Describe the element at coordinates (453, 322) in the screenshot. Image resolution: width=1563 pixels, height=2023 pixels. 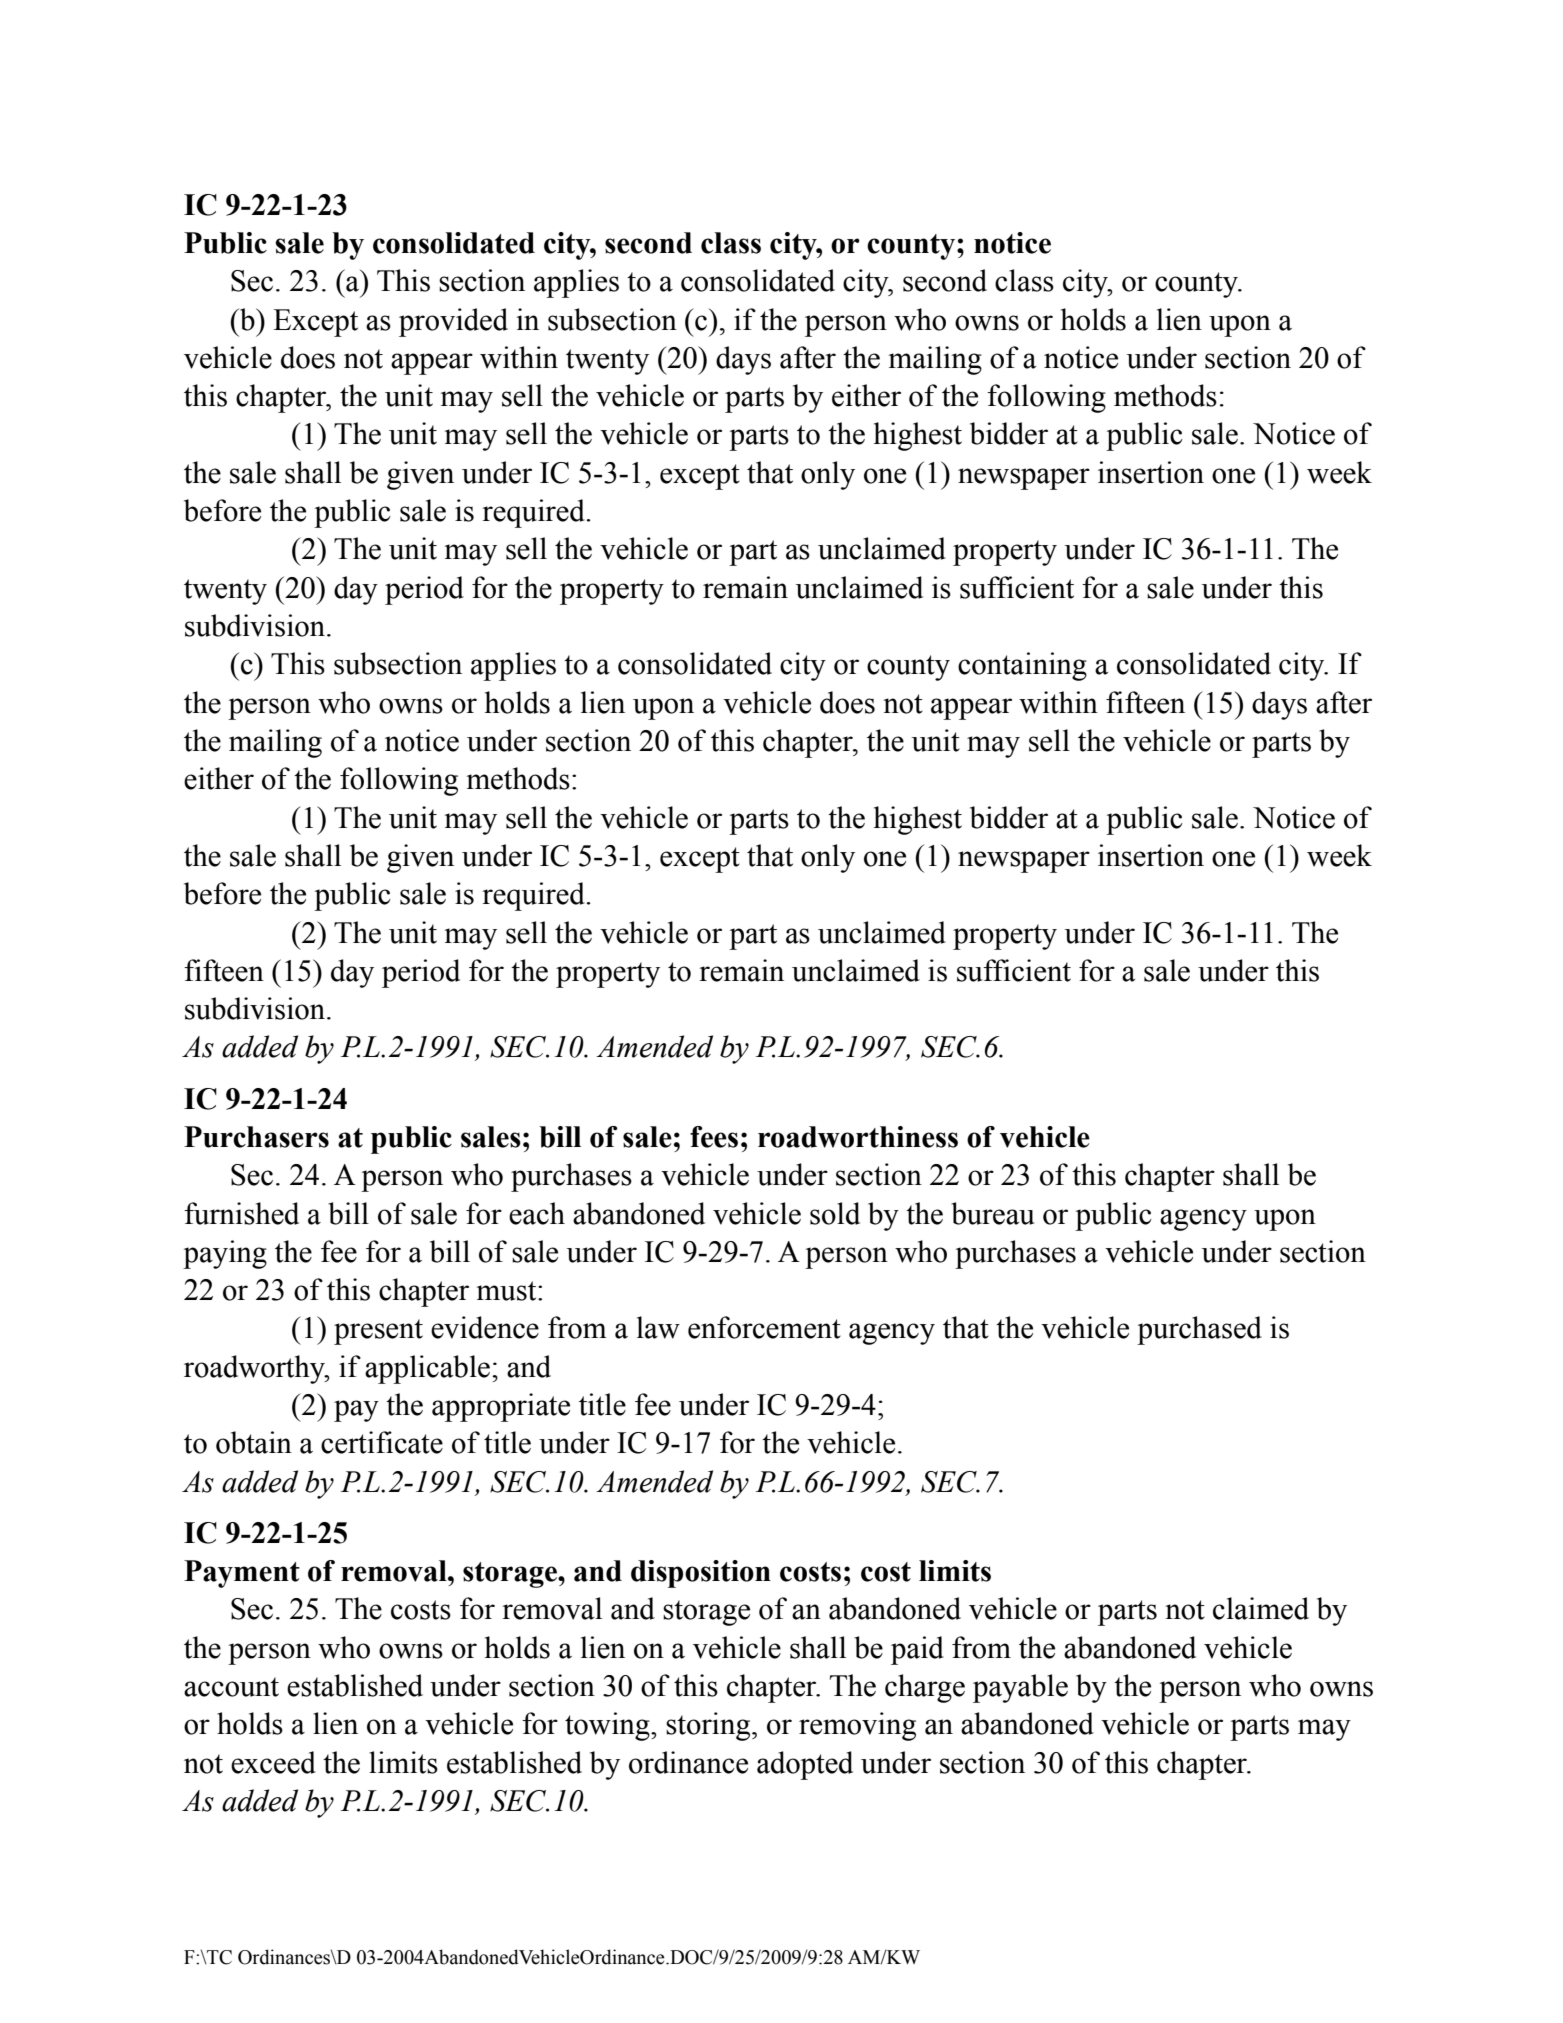
I see `provided` at that location.
